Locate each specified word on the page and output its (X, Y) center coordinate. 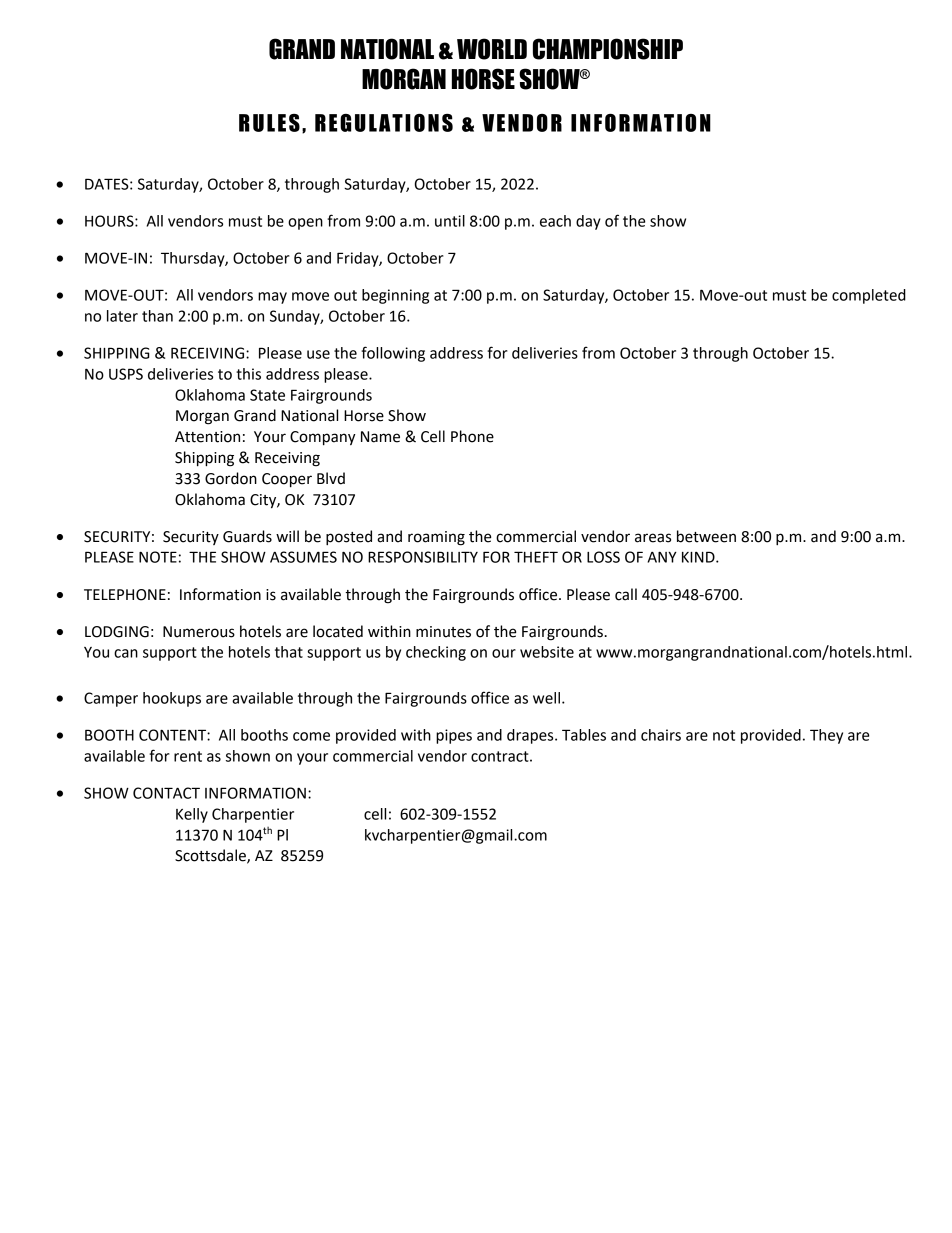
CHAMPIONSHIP (608, 49)
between (706, 536)
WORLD (492, 49)
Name (380, 437)
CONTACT (166, 793)
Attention (207, 437)
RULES (269, 123)
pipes (454, 736)
